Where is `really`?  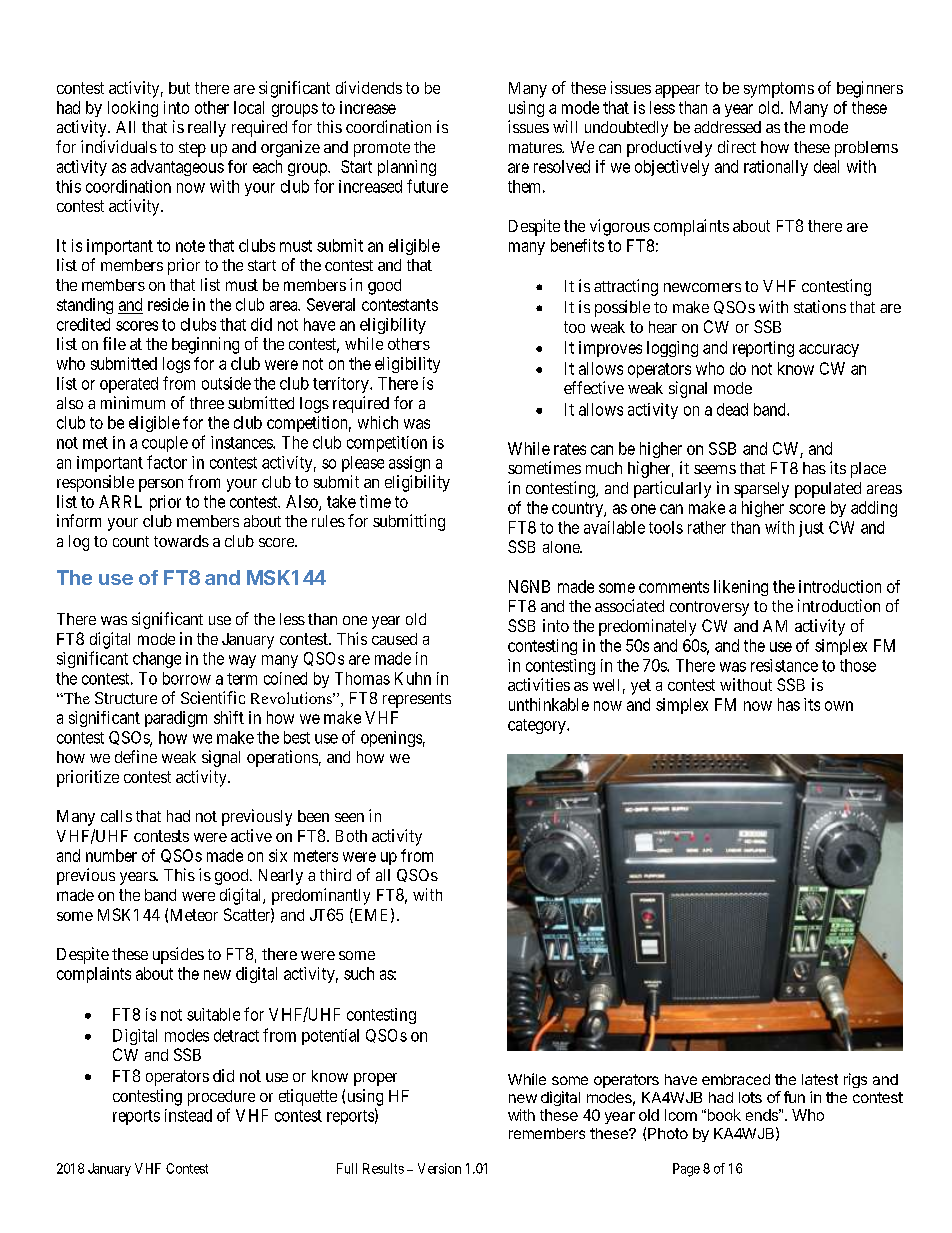 really is located at coordinates (207, 129).
